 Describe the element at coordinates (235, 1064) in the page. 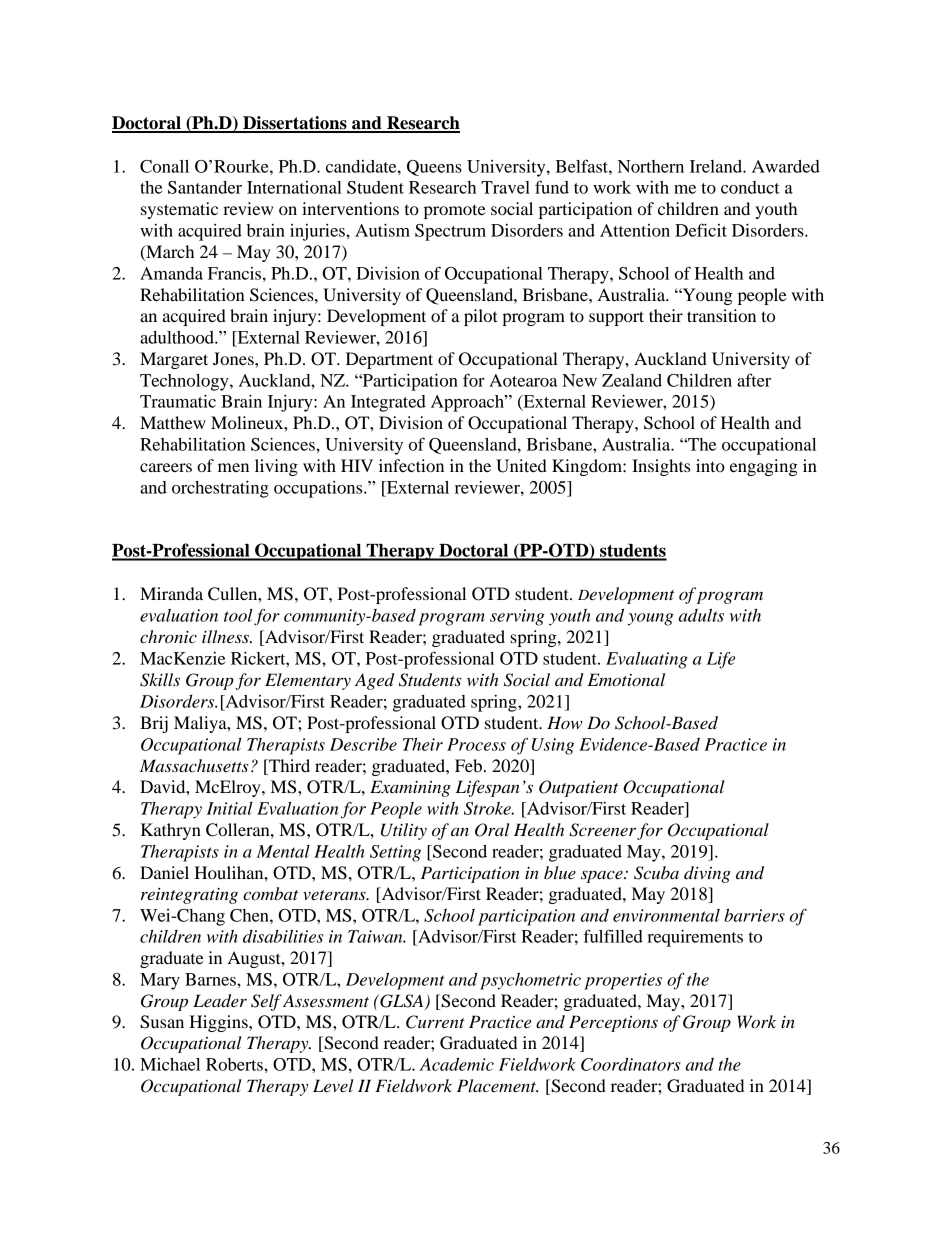

I see `Roberts` at that location.
